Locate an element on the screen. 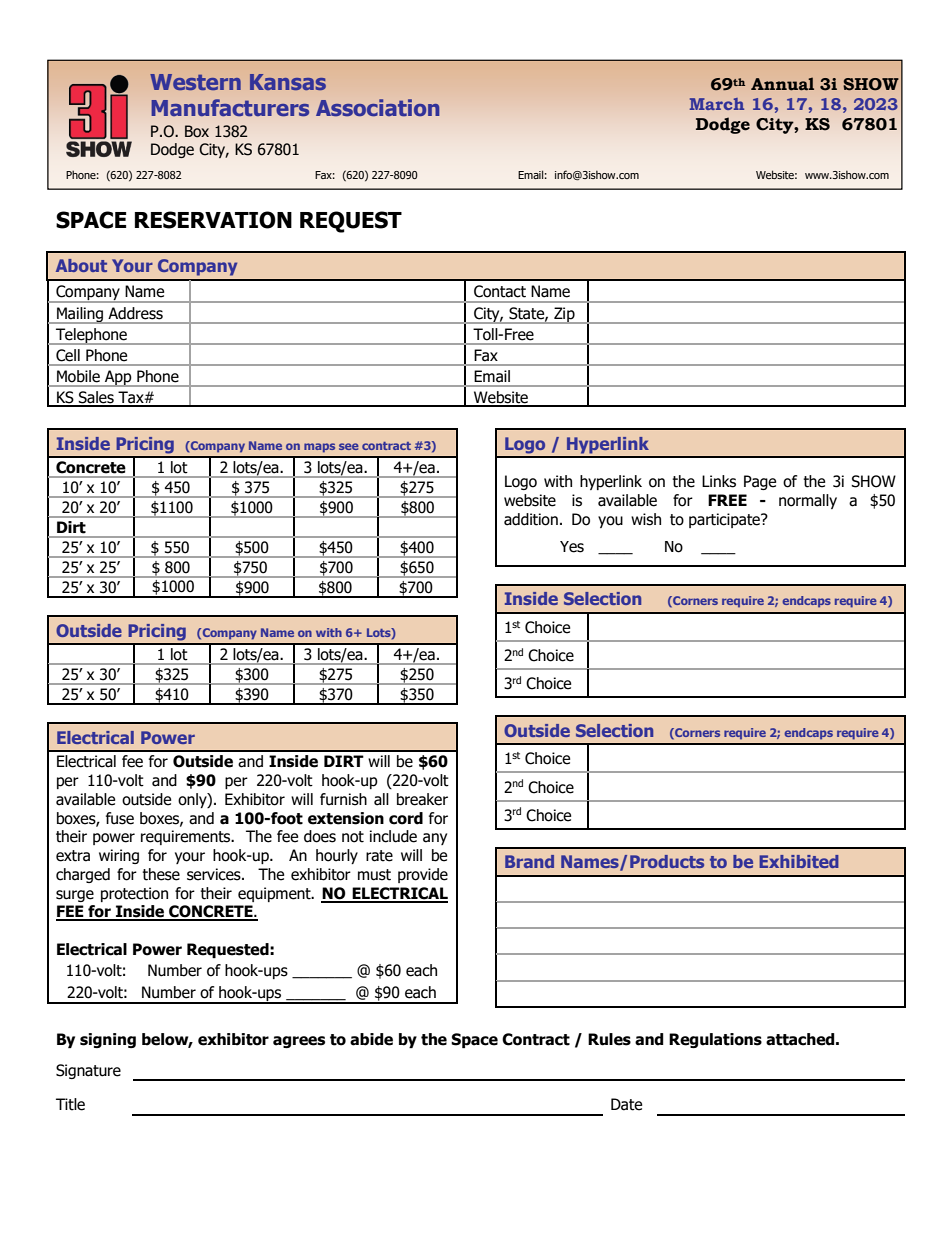  maps is located at coordinates (319, 448).
